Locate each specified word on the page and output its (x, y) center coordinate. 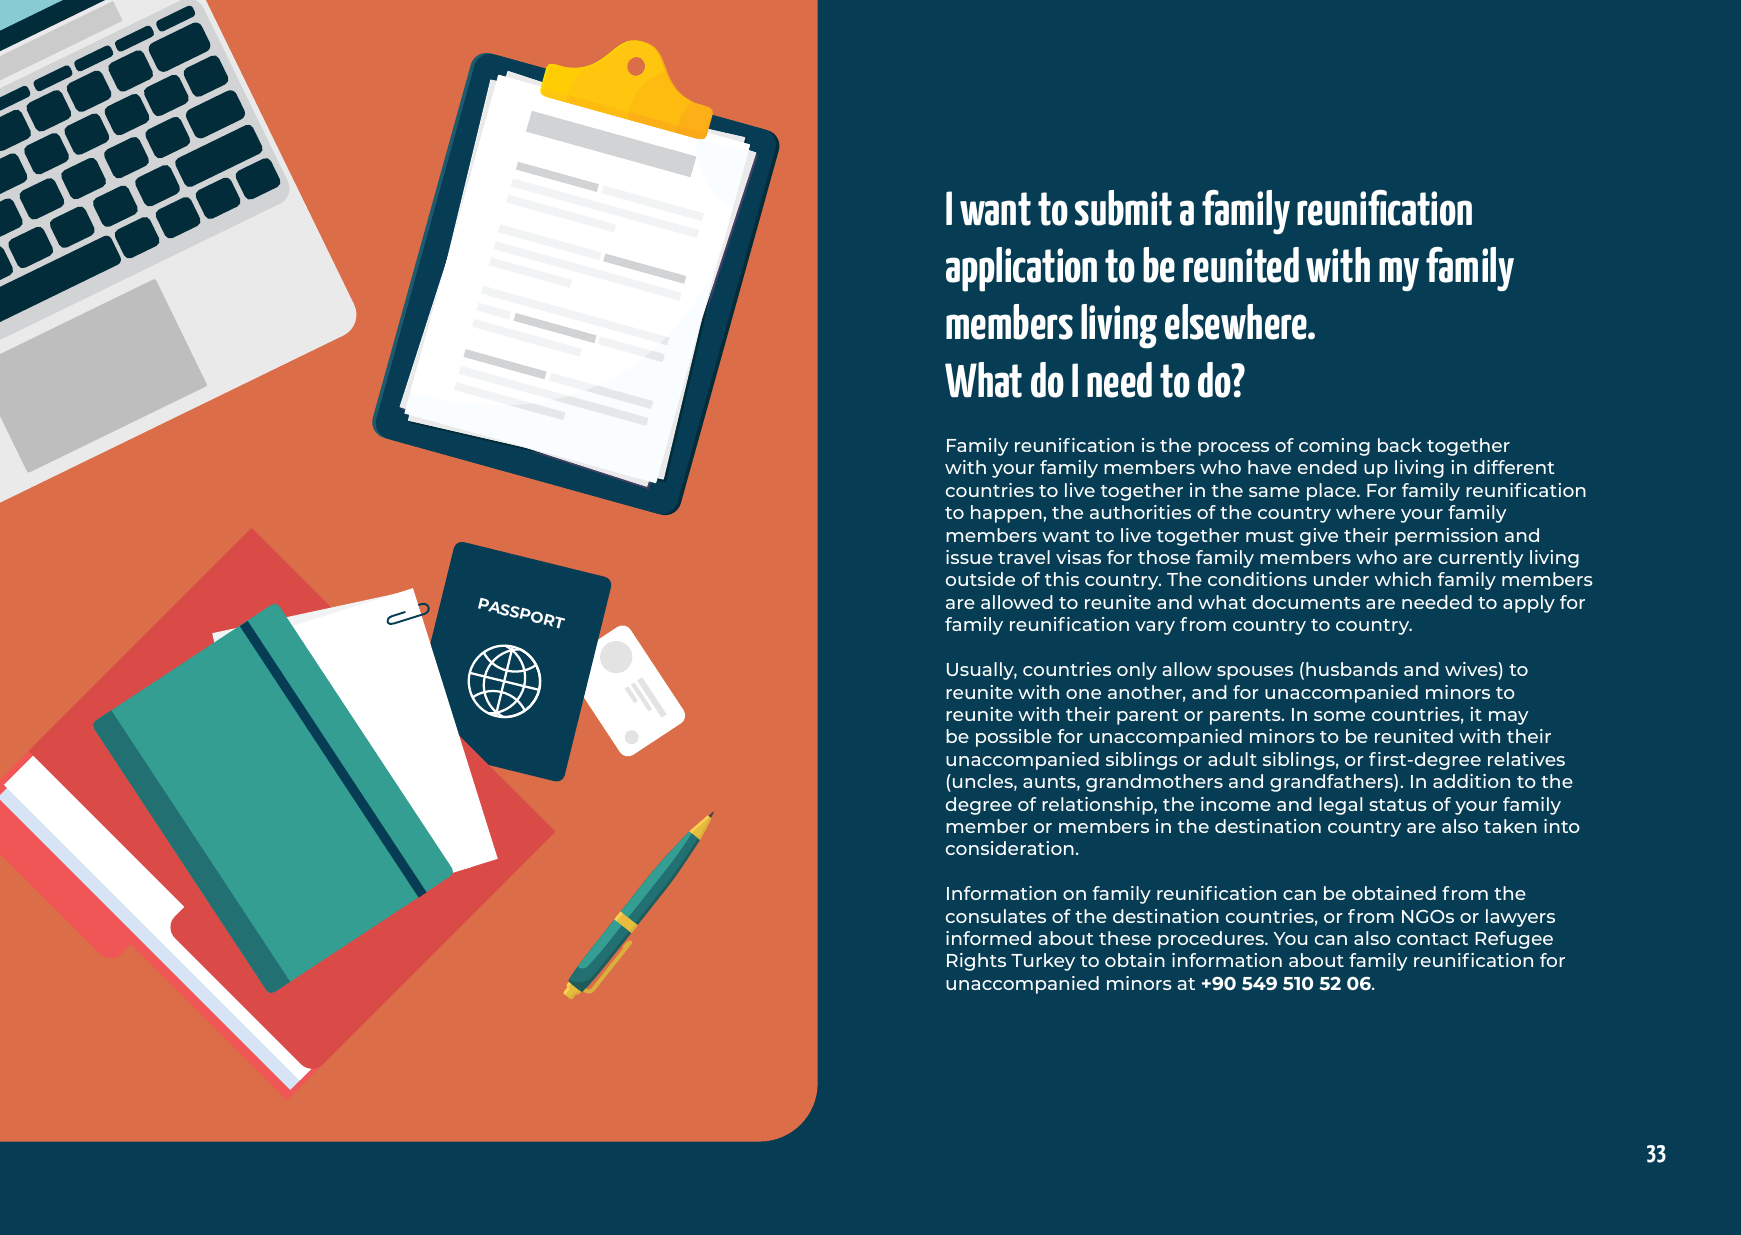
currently (1480, 559)
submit (1123, 208)
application (1021, 269)
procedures (1212, 940)
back (1400, 445)
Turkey (1043, 962)
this (1062, 579)
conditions (1257, 579)
